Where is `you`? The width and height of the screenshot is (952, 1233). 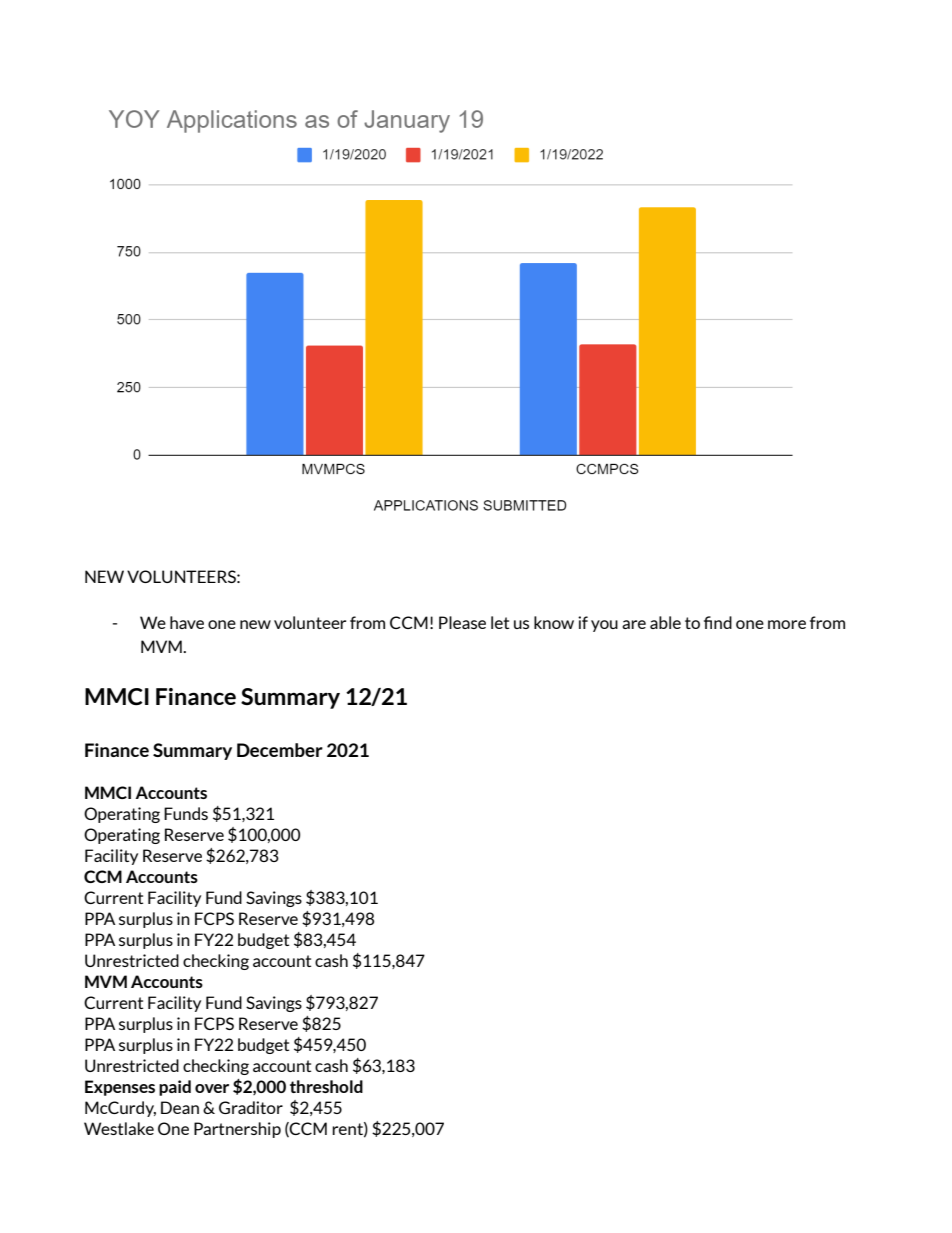 you is located at coordinates (604, 626).
